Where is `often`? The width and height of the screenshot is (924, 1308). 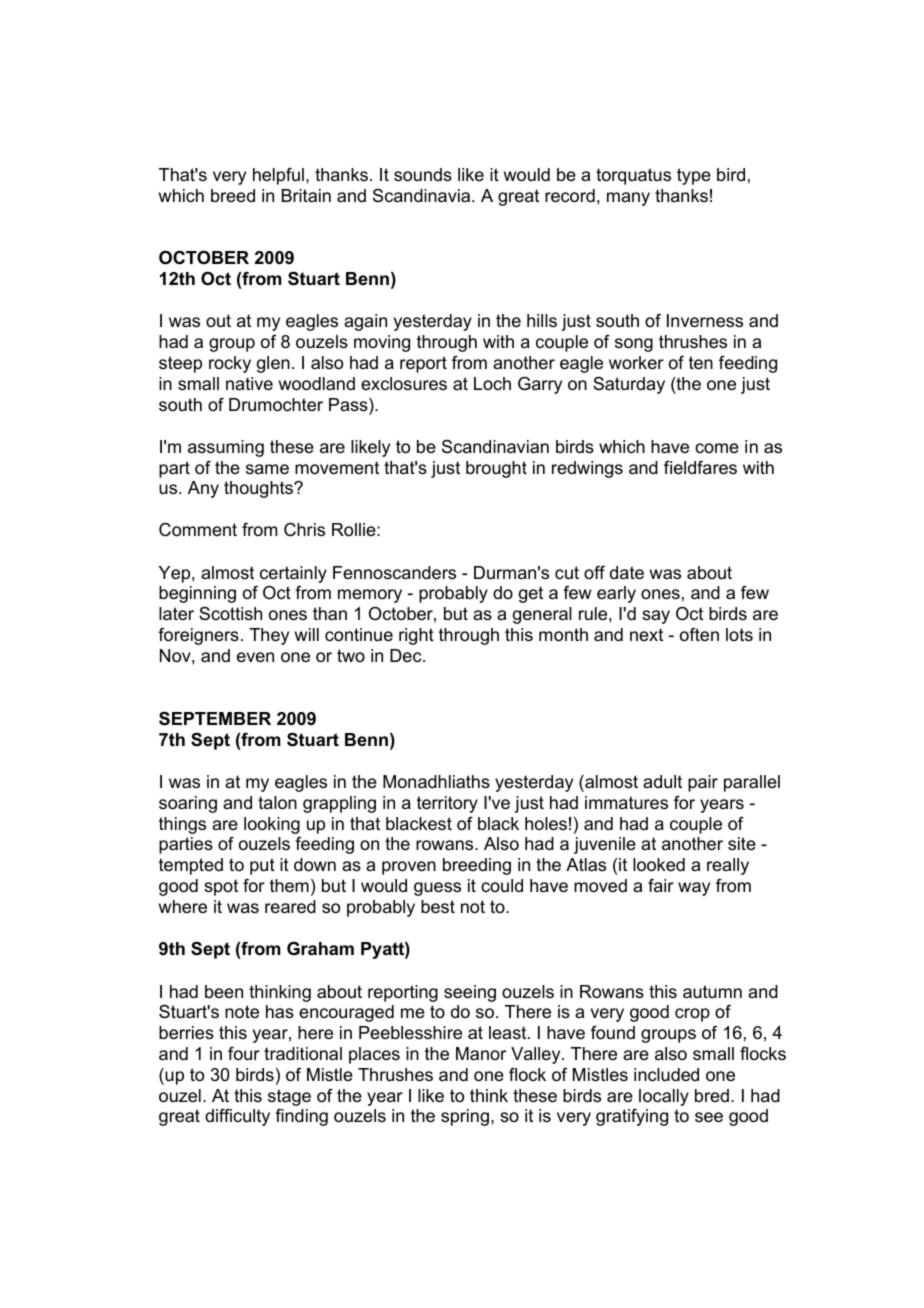
often is located at coordinates (699, 634).
